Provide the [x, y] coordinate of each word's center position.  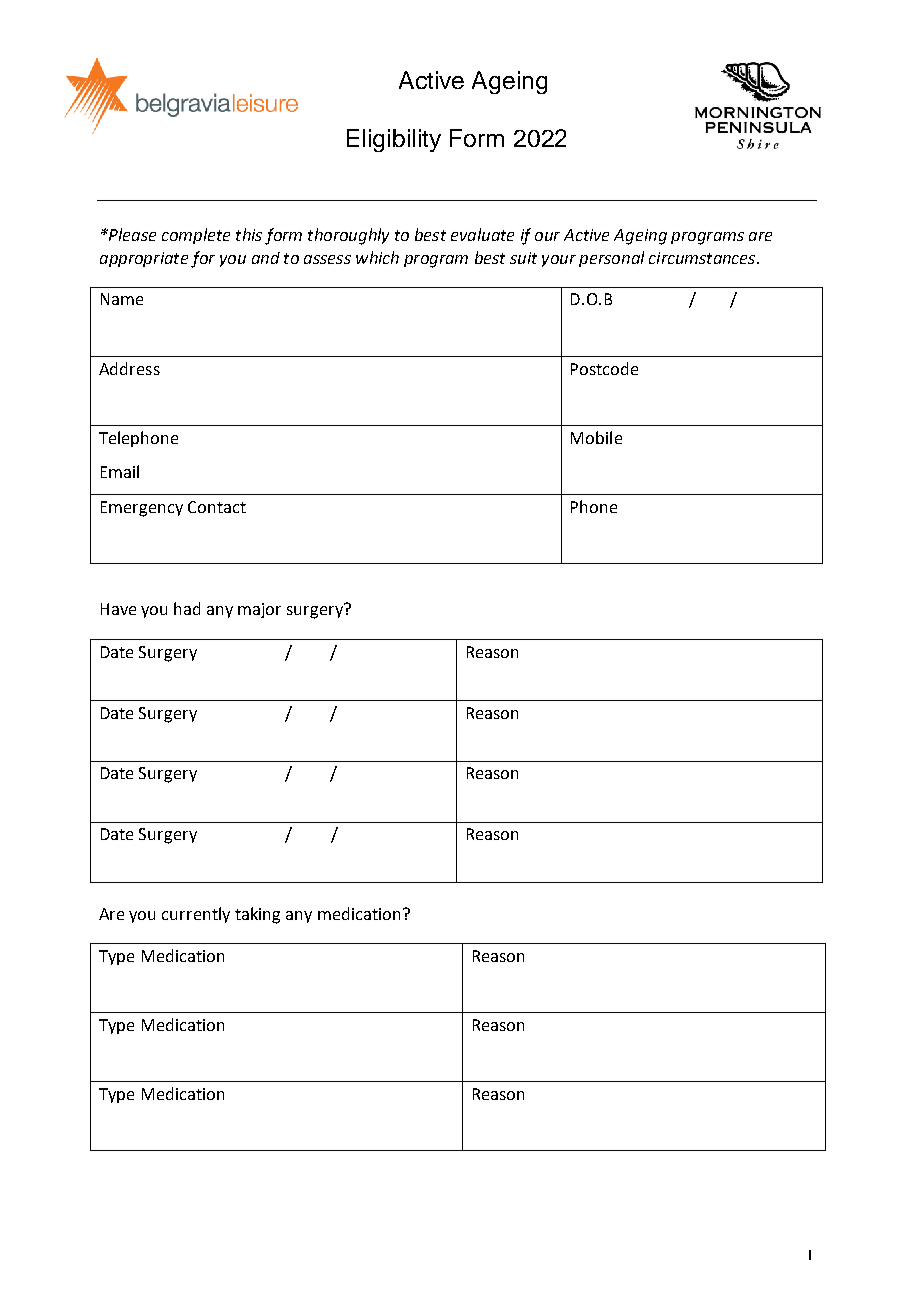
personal [611, 259]
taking [257, 915]
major [259, 610]
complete [196, 236]
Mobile [596, 437]
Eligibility [394, 140]
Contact [217, 507]
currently [196, 915]
